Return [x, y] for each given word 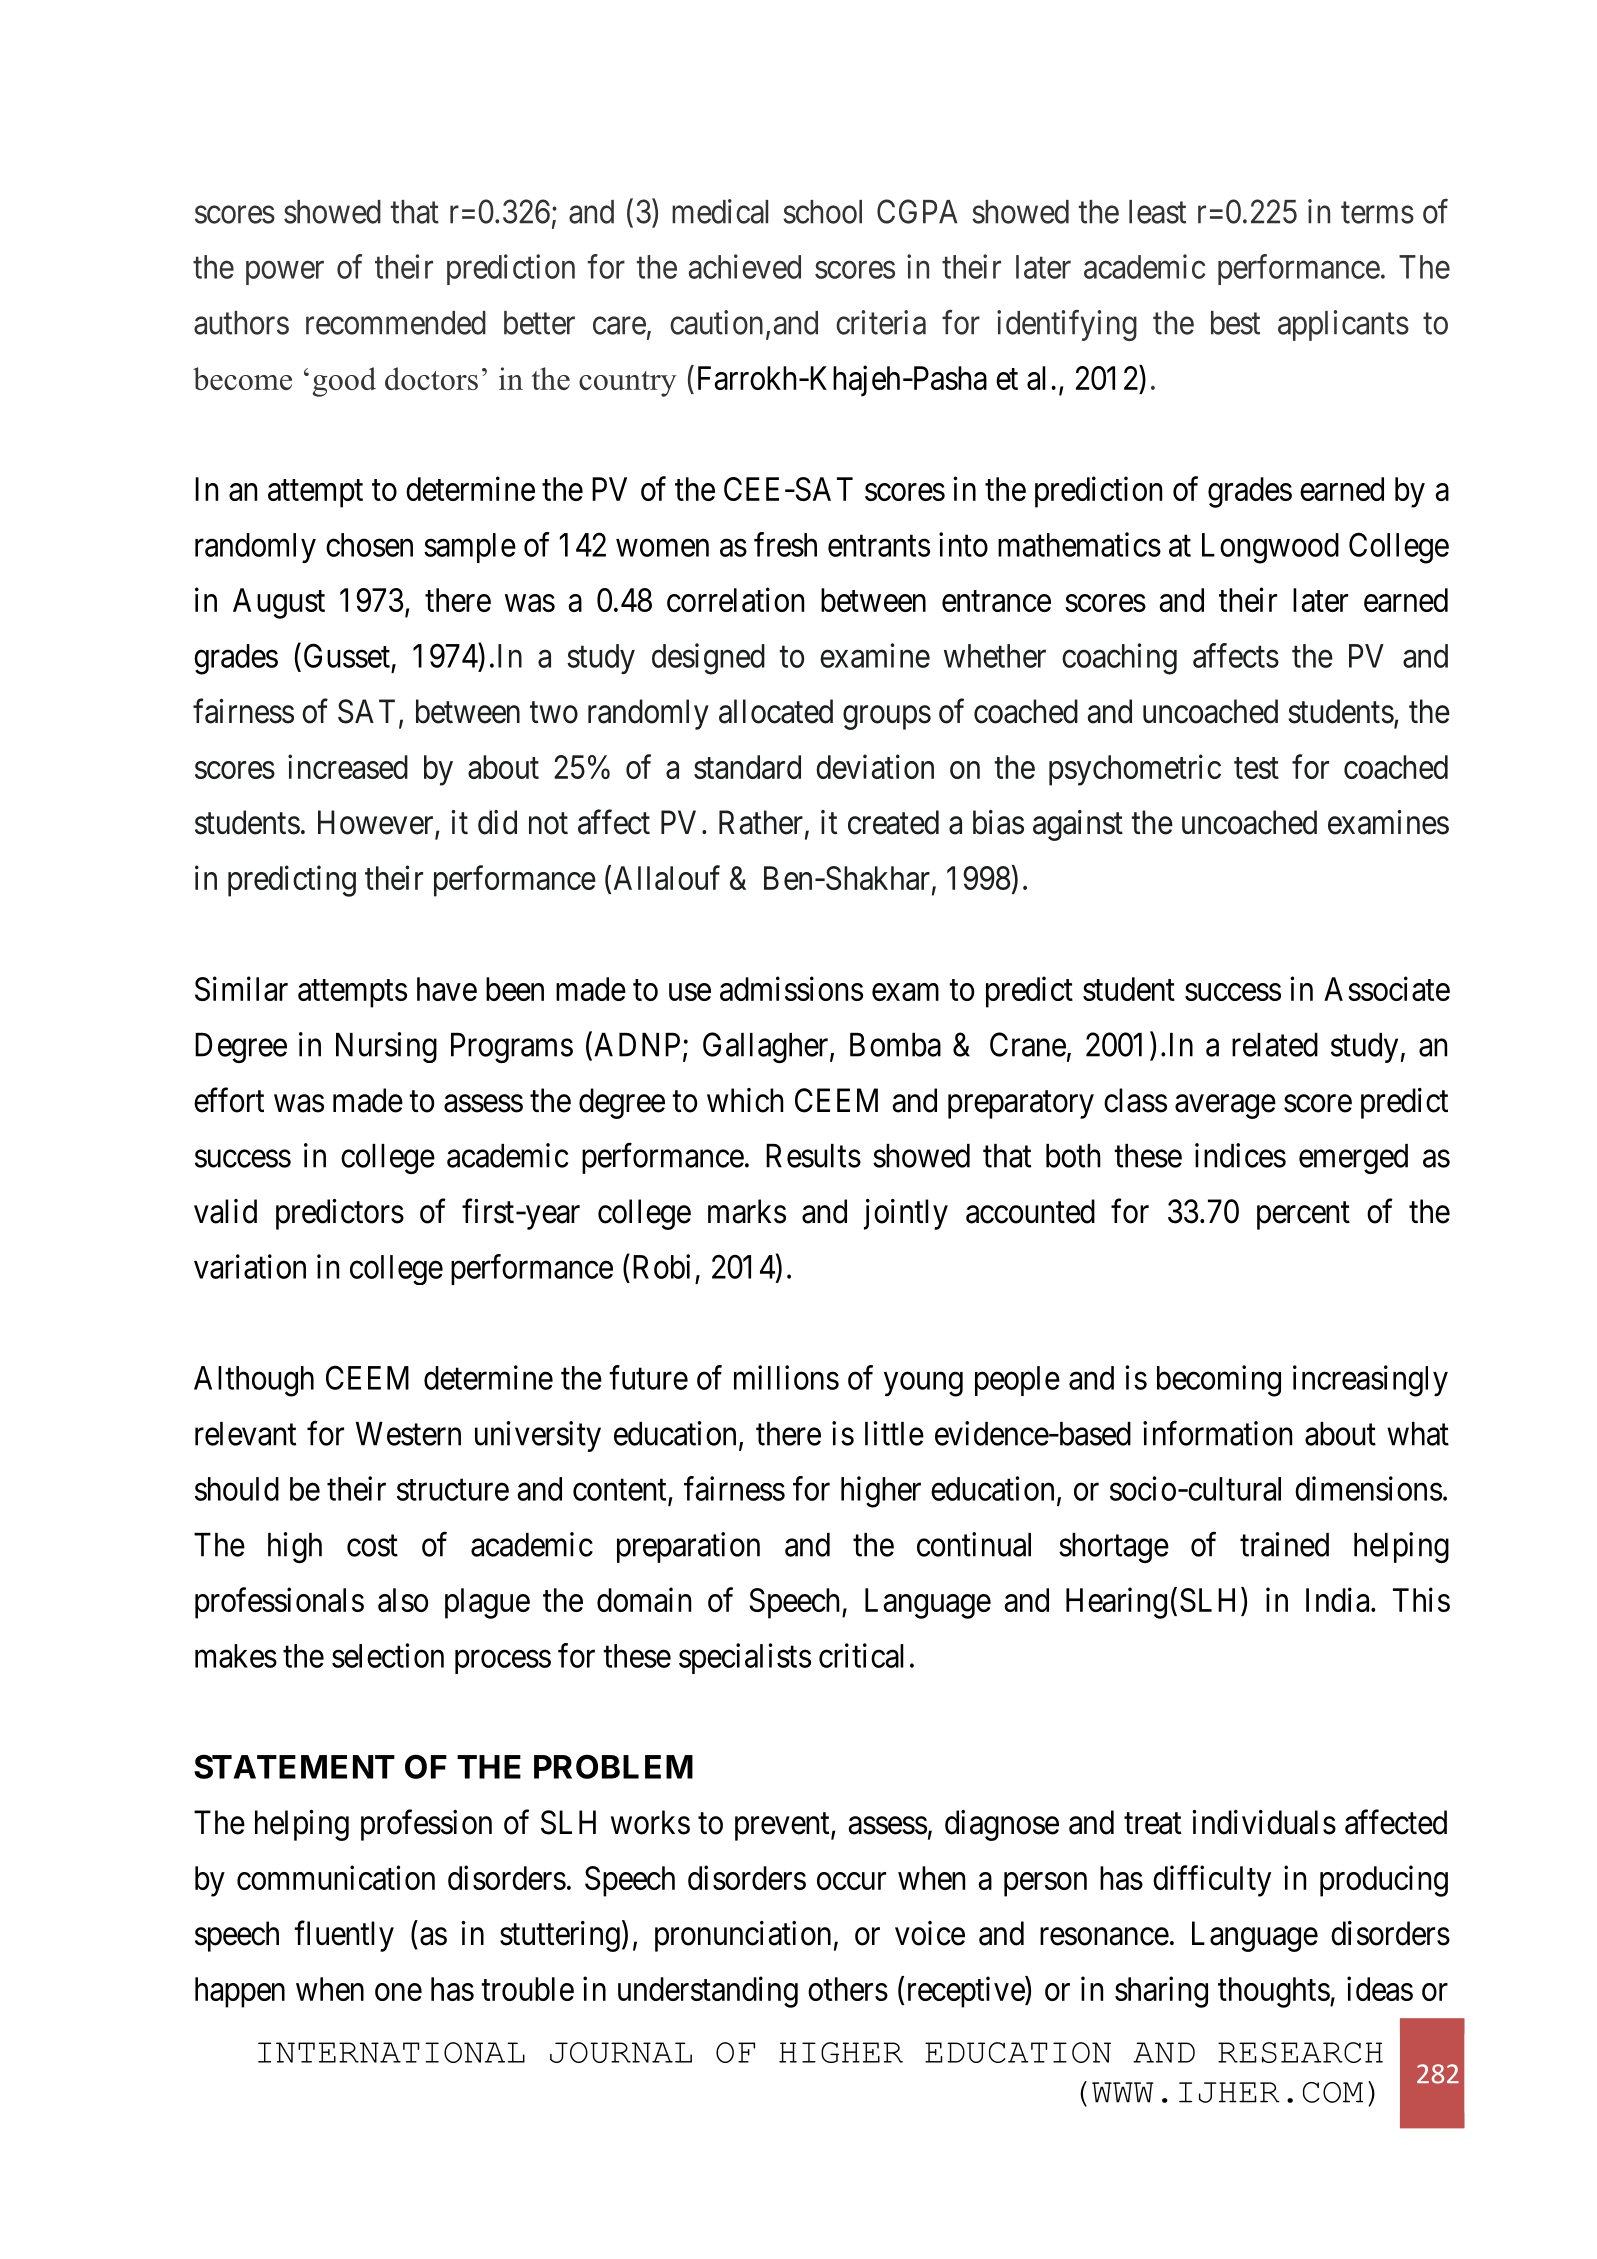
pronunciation [743, 1936]
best [1235, 323]
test [1256, 768]
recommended [396, 323]
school [822, 212]
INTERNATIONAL [391, 2052]
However [377, 823]
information [1217, 1433]
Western [408, 1434]
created [893, 822]
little [894, 1433]
